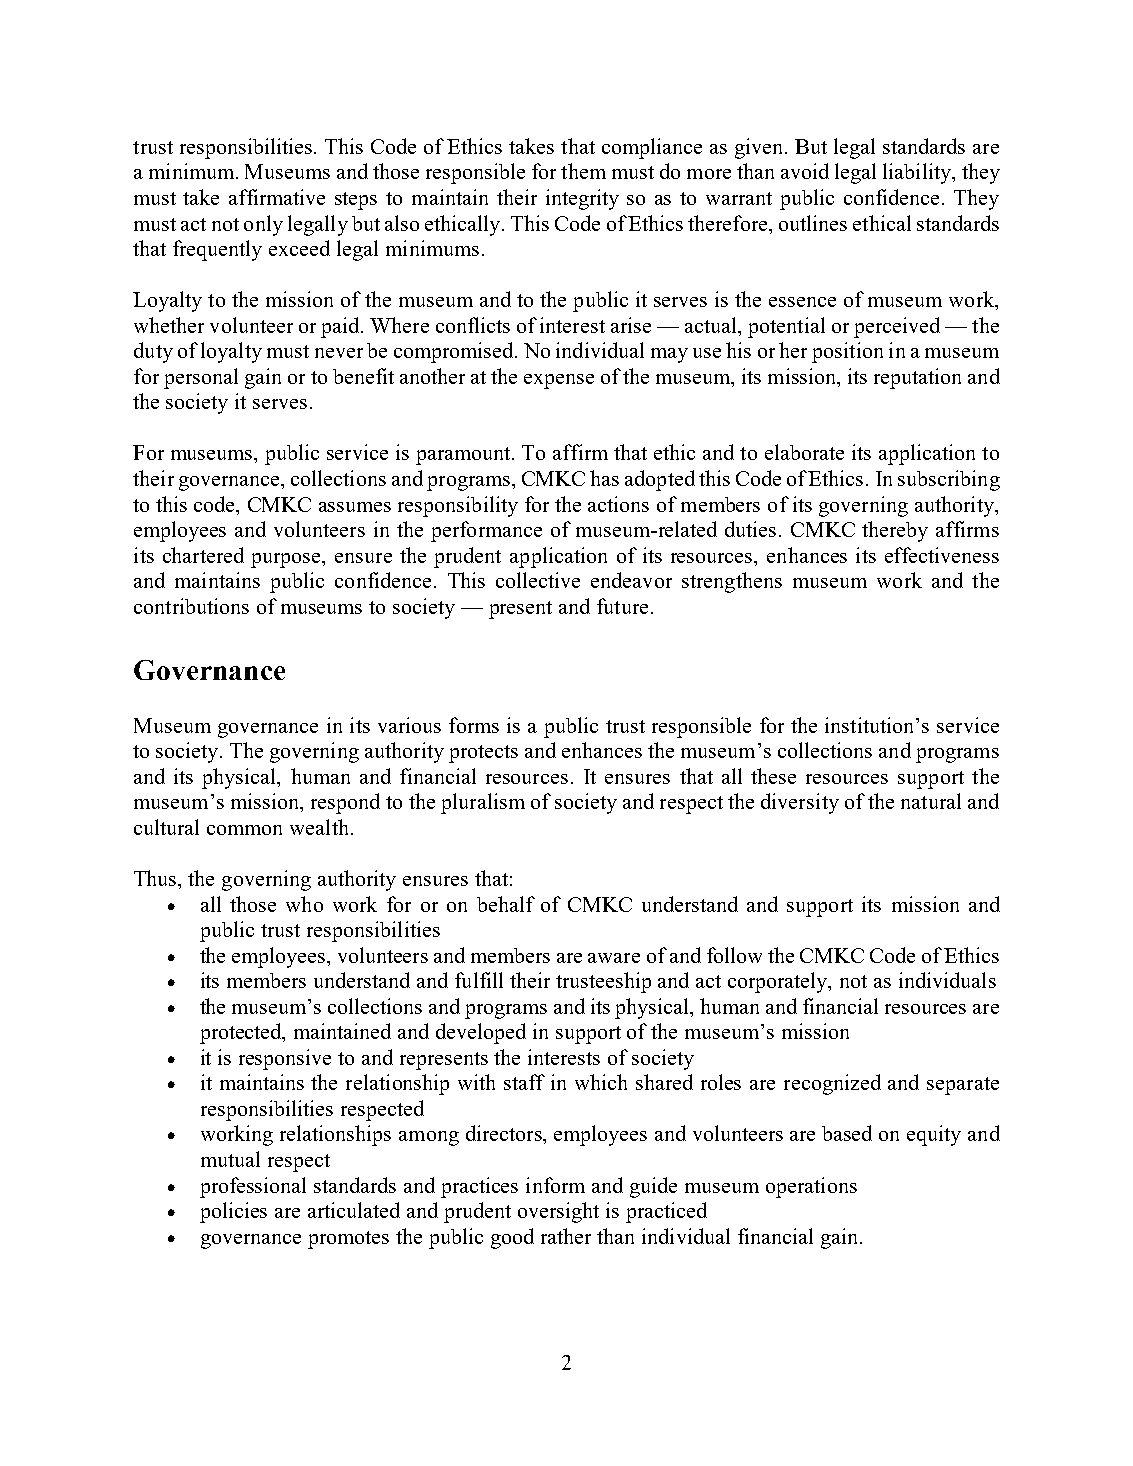 This screenshot has height=1466, width=1133. I want to click on actions, so click(618, 504).
